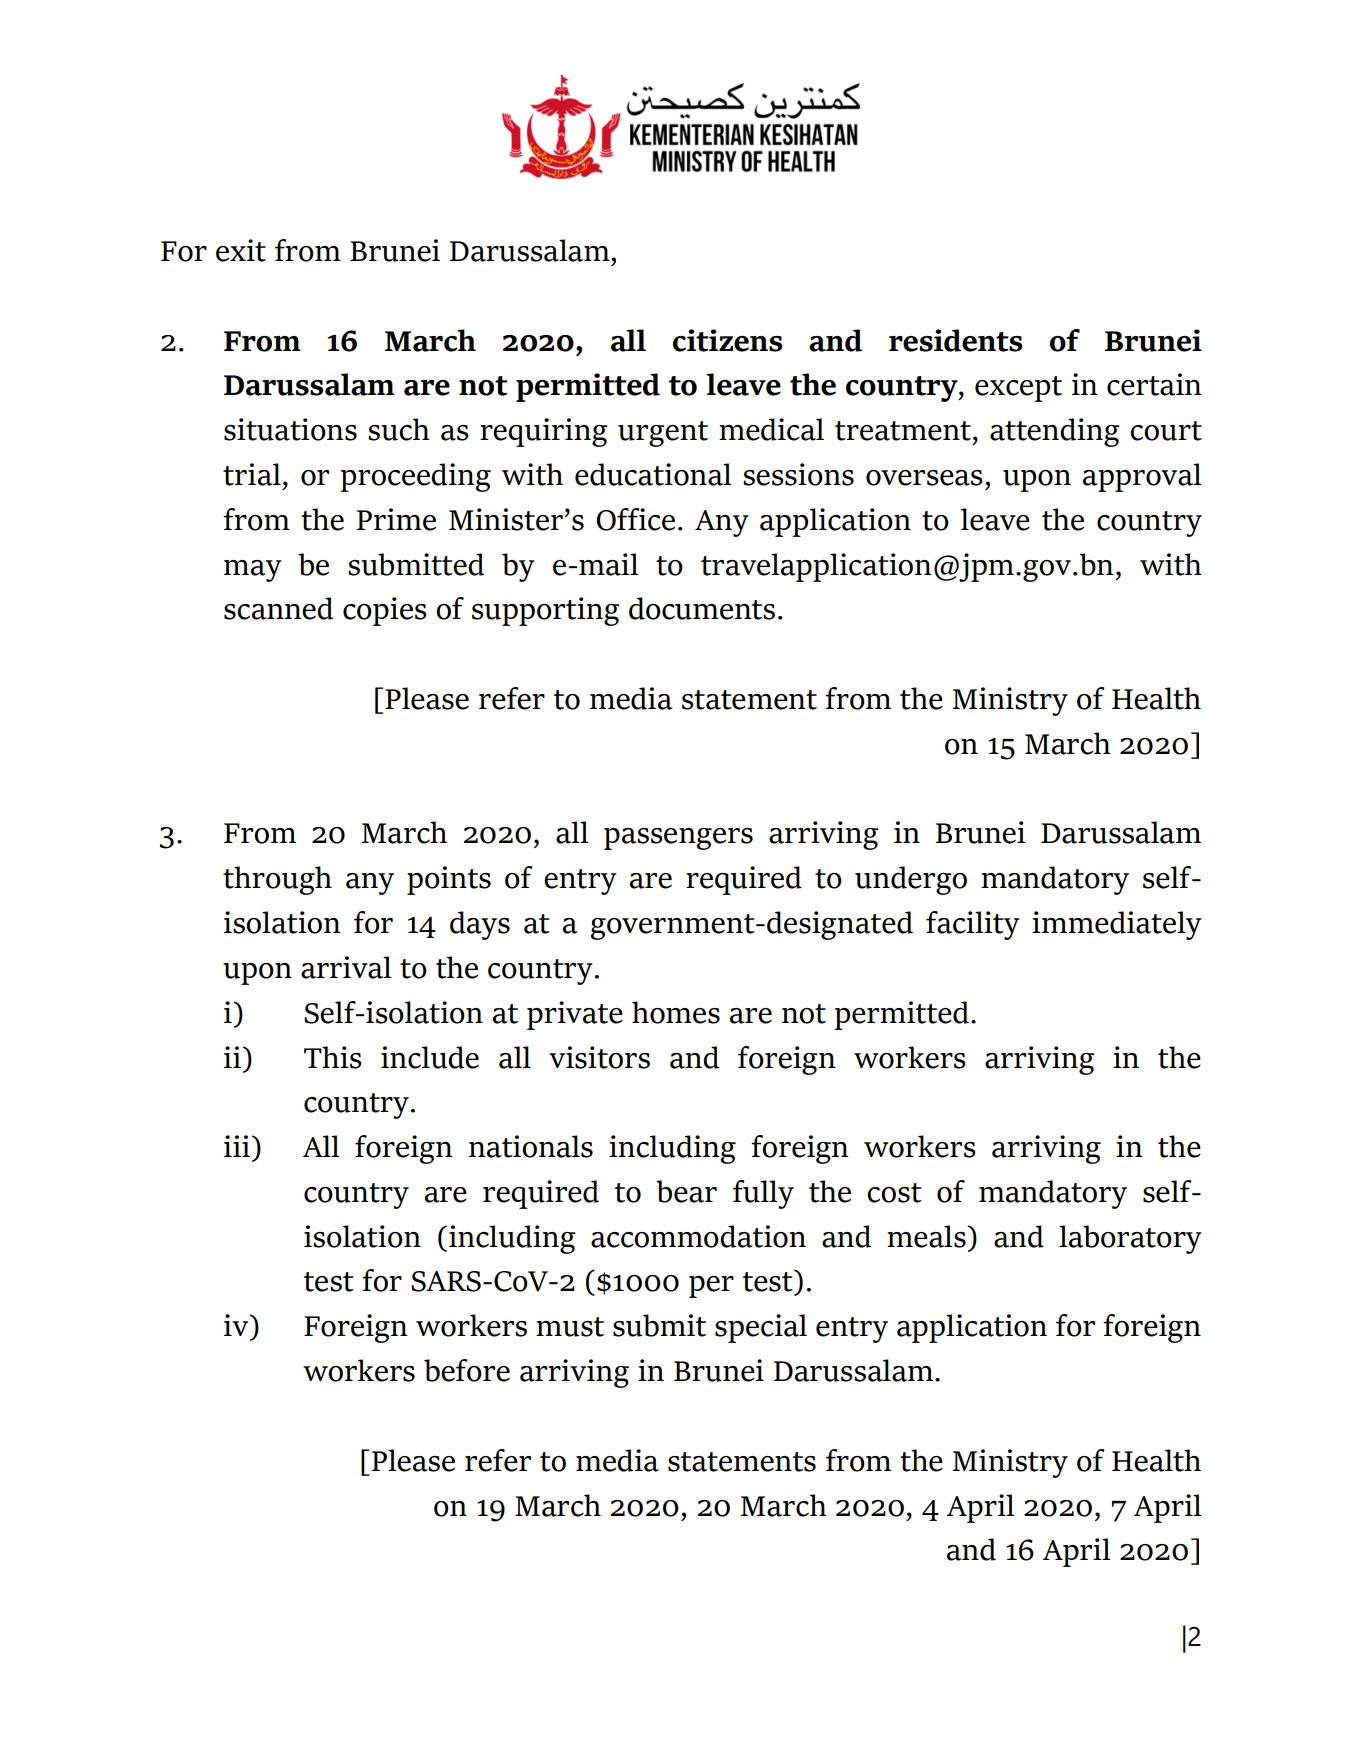 The width and height of the screenshot is (1362, 1763). I want to click on passengers, so click(678, 839).
